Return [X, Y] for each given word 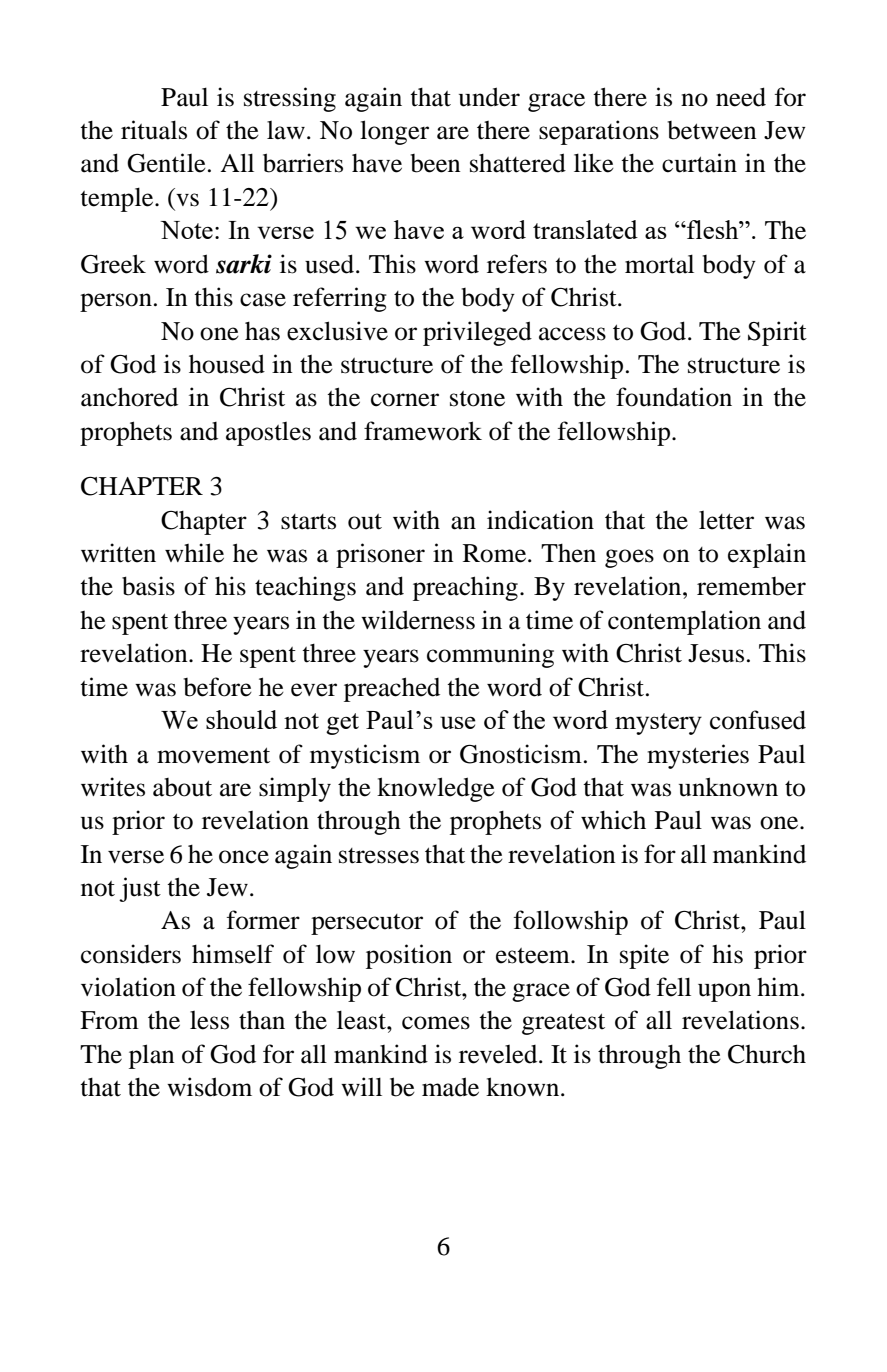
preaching [465, 588]
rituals [154, 130]
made [450, 1087]
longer [394, 132]
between [712, 130]
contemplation [684, 622]
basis [148, 586]
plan [152, 1056]
